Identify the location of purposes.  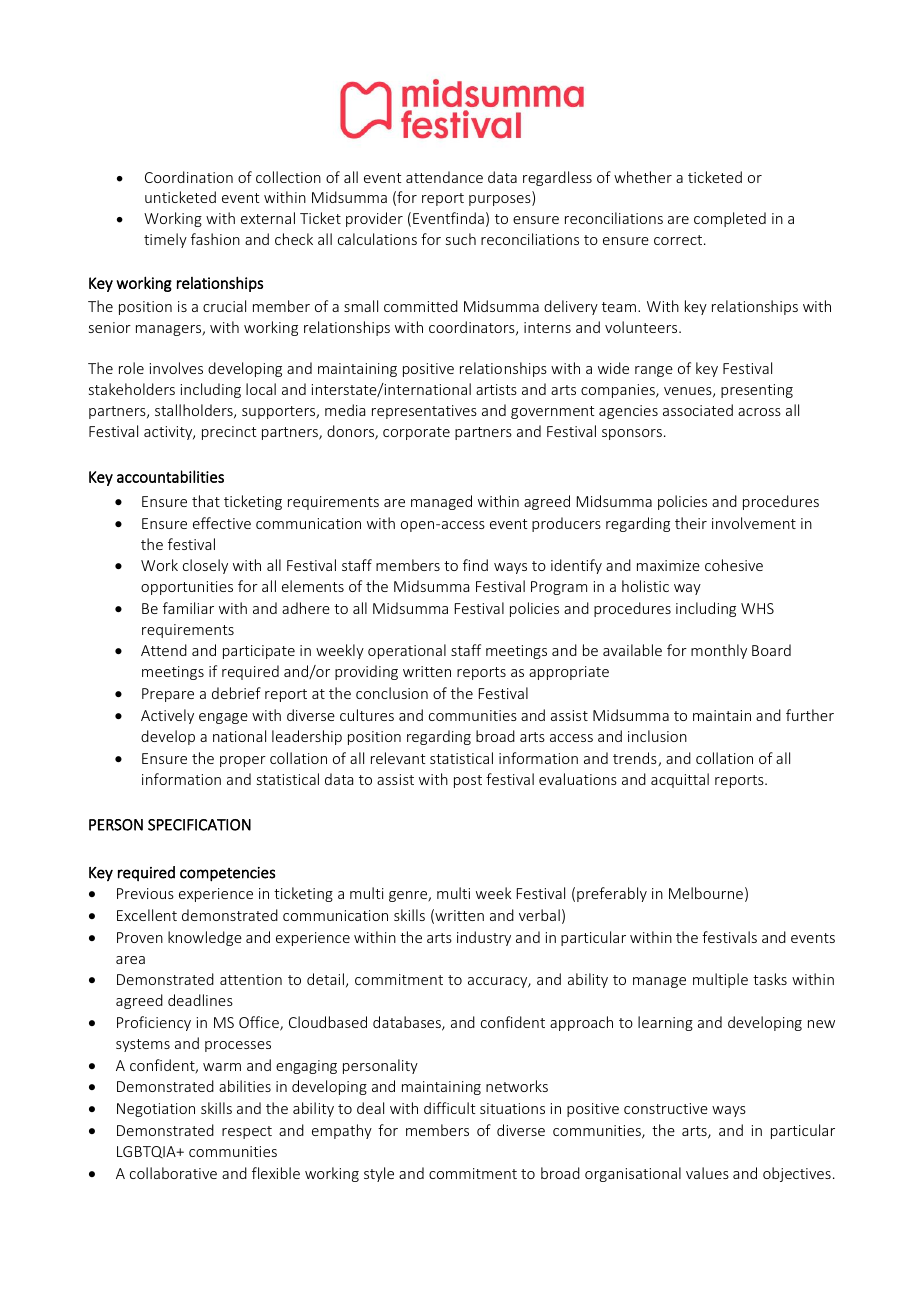
(501, 200).
